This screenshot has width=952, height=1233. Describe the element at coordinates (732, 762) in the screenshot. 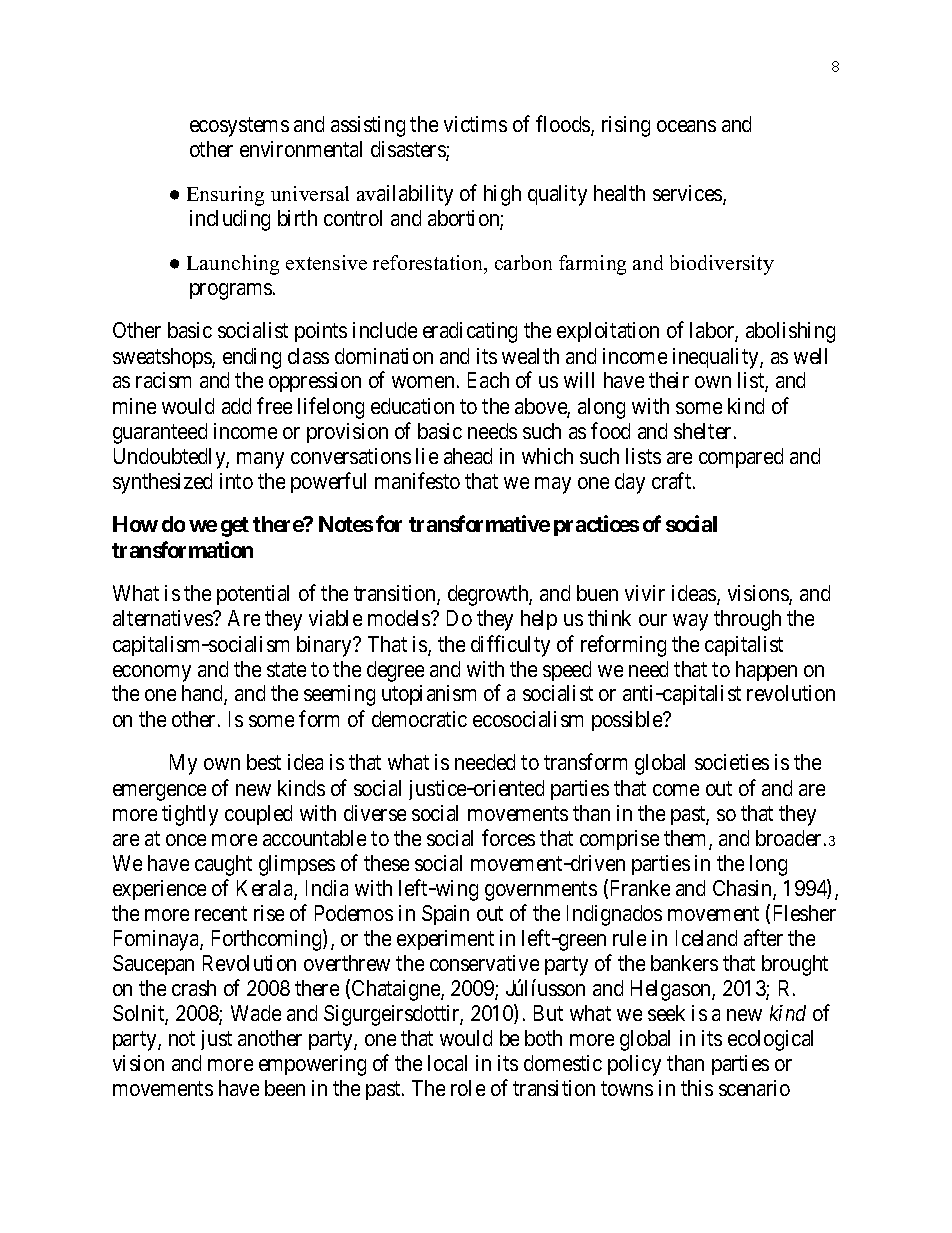

I see `societies` at that location.
